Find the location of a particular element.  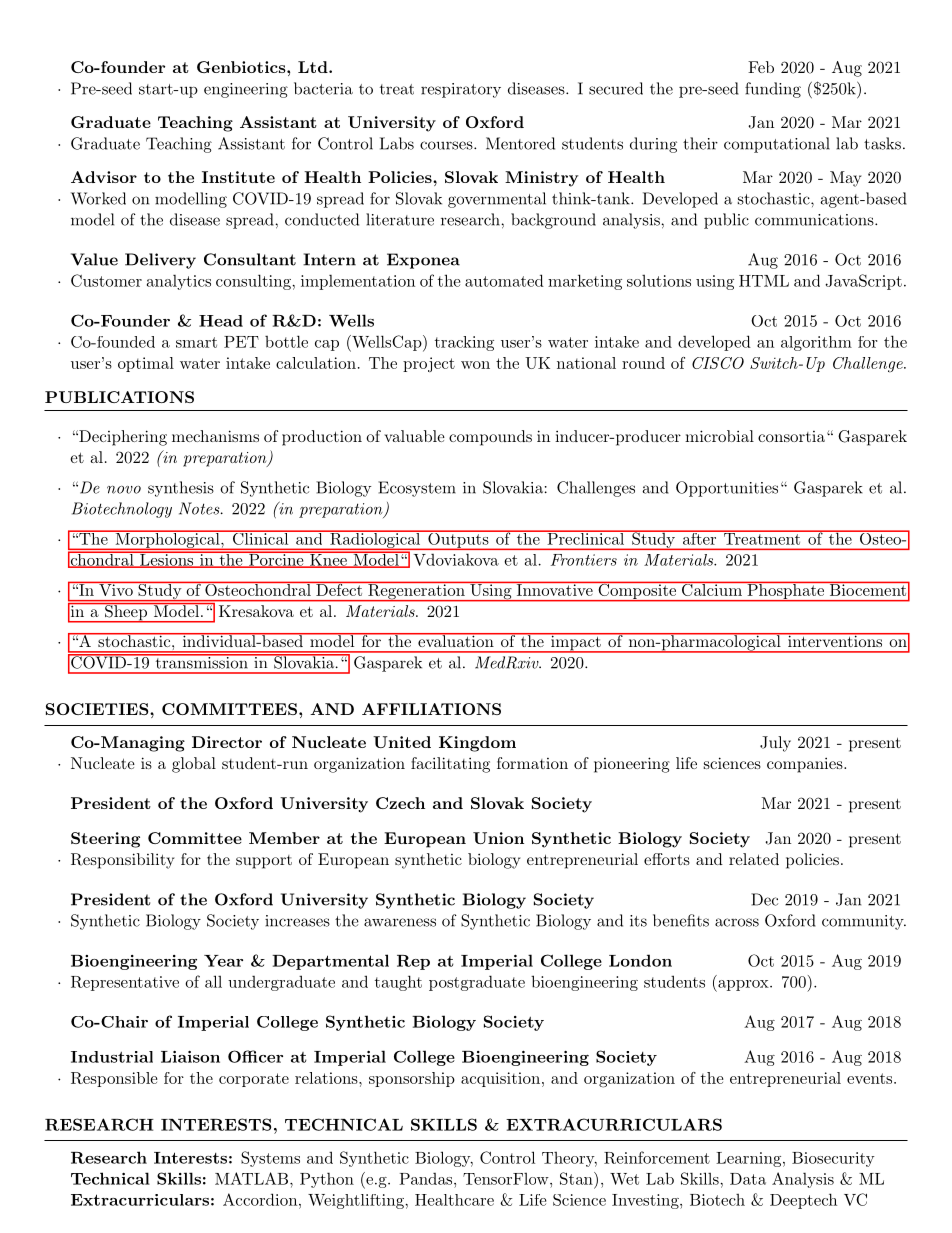

across is located at coordinates (737, 922).
